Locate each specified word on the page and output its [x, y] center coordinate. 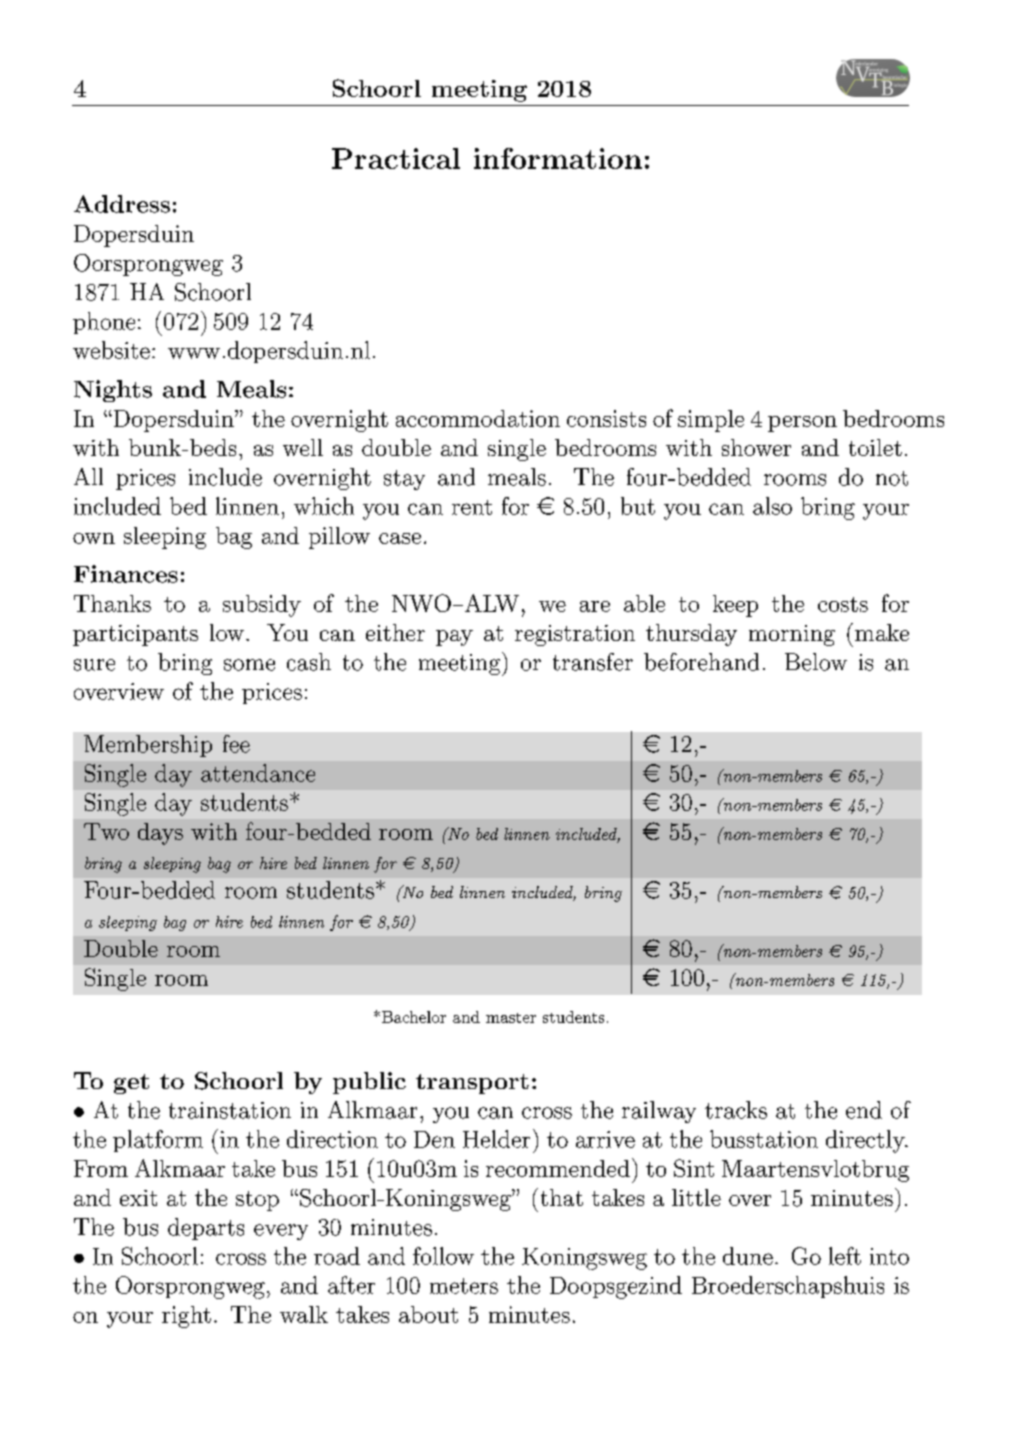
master [511, 1018]
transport [472, 1084]
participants [135, 635]
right [186, 1317]
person [802, 424]
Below [816, 662]
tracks [736, 1110]
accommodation [478, 418]
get [131, 1084]
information [558, 158]
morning [792, 635]
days [160, 834]
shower [756, 447]
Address [122, 204]
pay [454, 638]
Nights [113, 391]
